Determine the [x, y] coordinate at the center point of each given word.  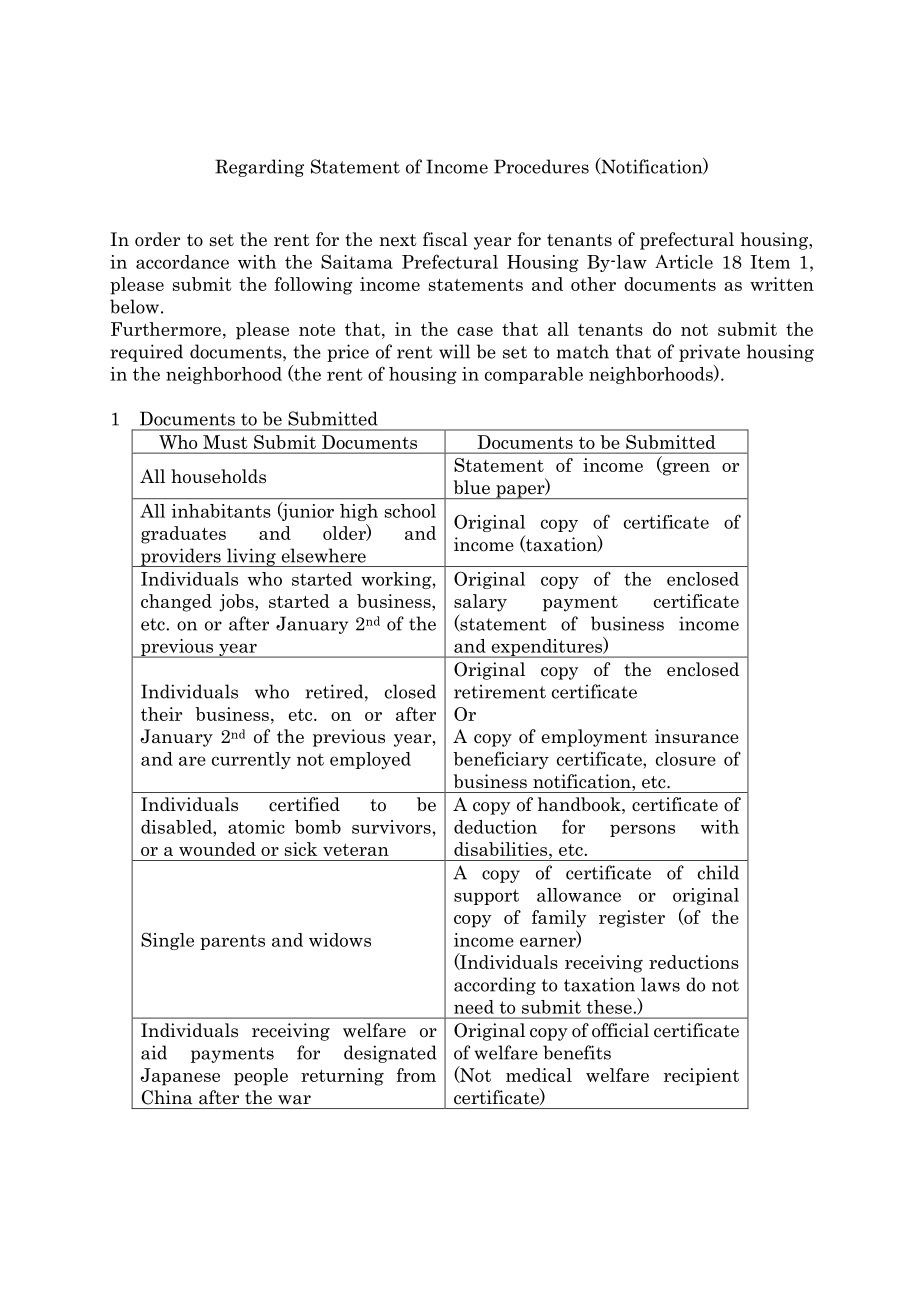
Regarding [259, 168]
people [261, 1077]
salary [480, 603]
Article [684, 262]
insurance [697, 736]
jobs [237, 603]
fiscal [445, 239]
